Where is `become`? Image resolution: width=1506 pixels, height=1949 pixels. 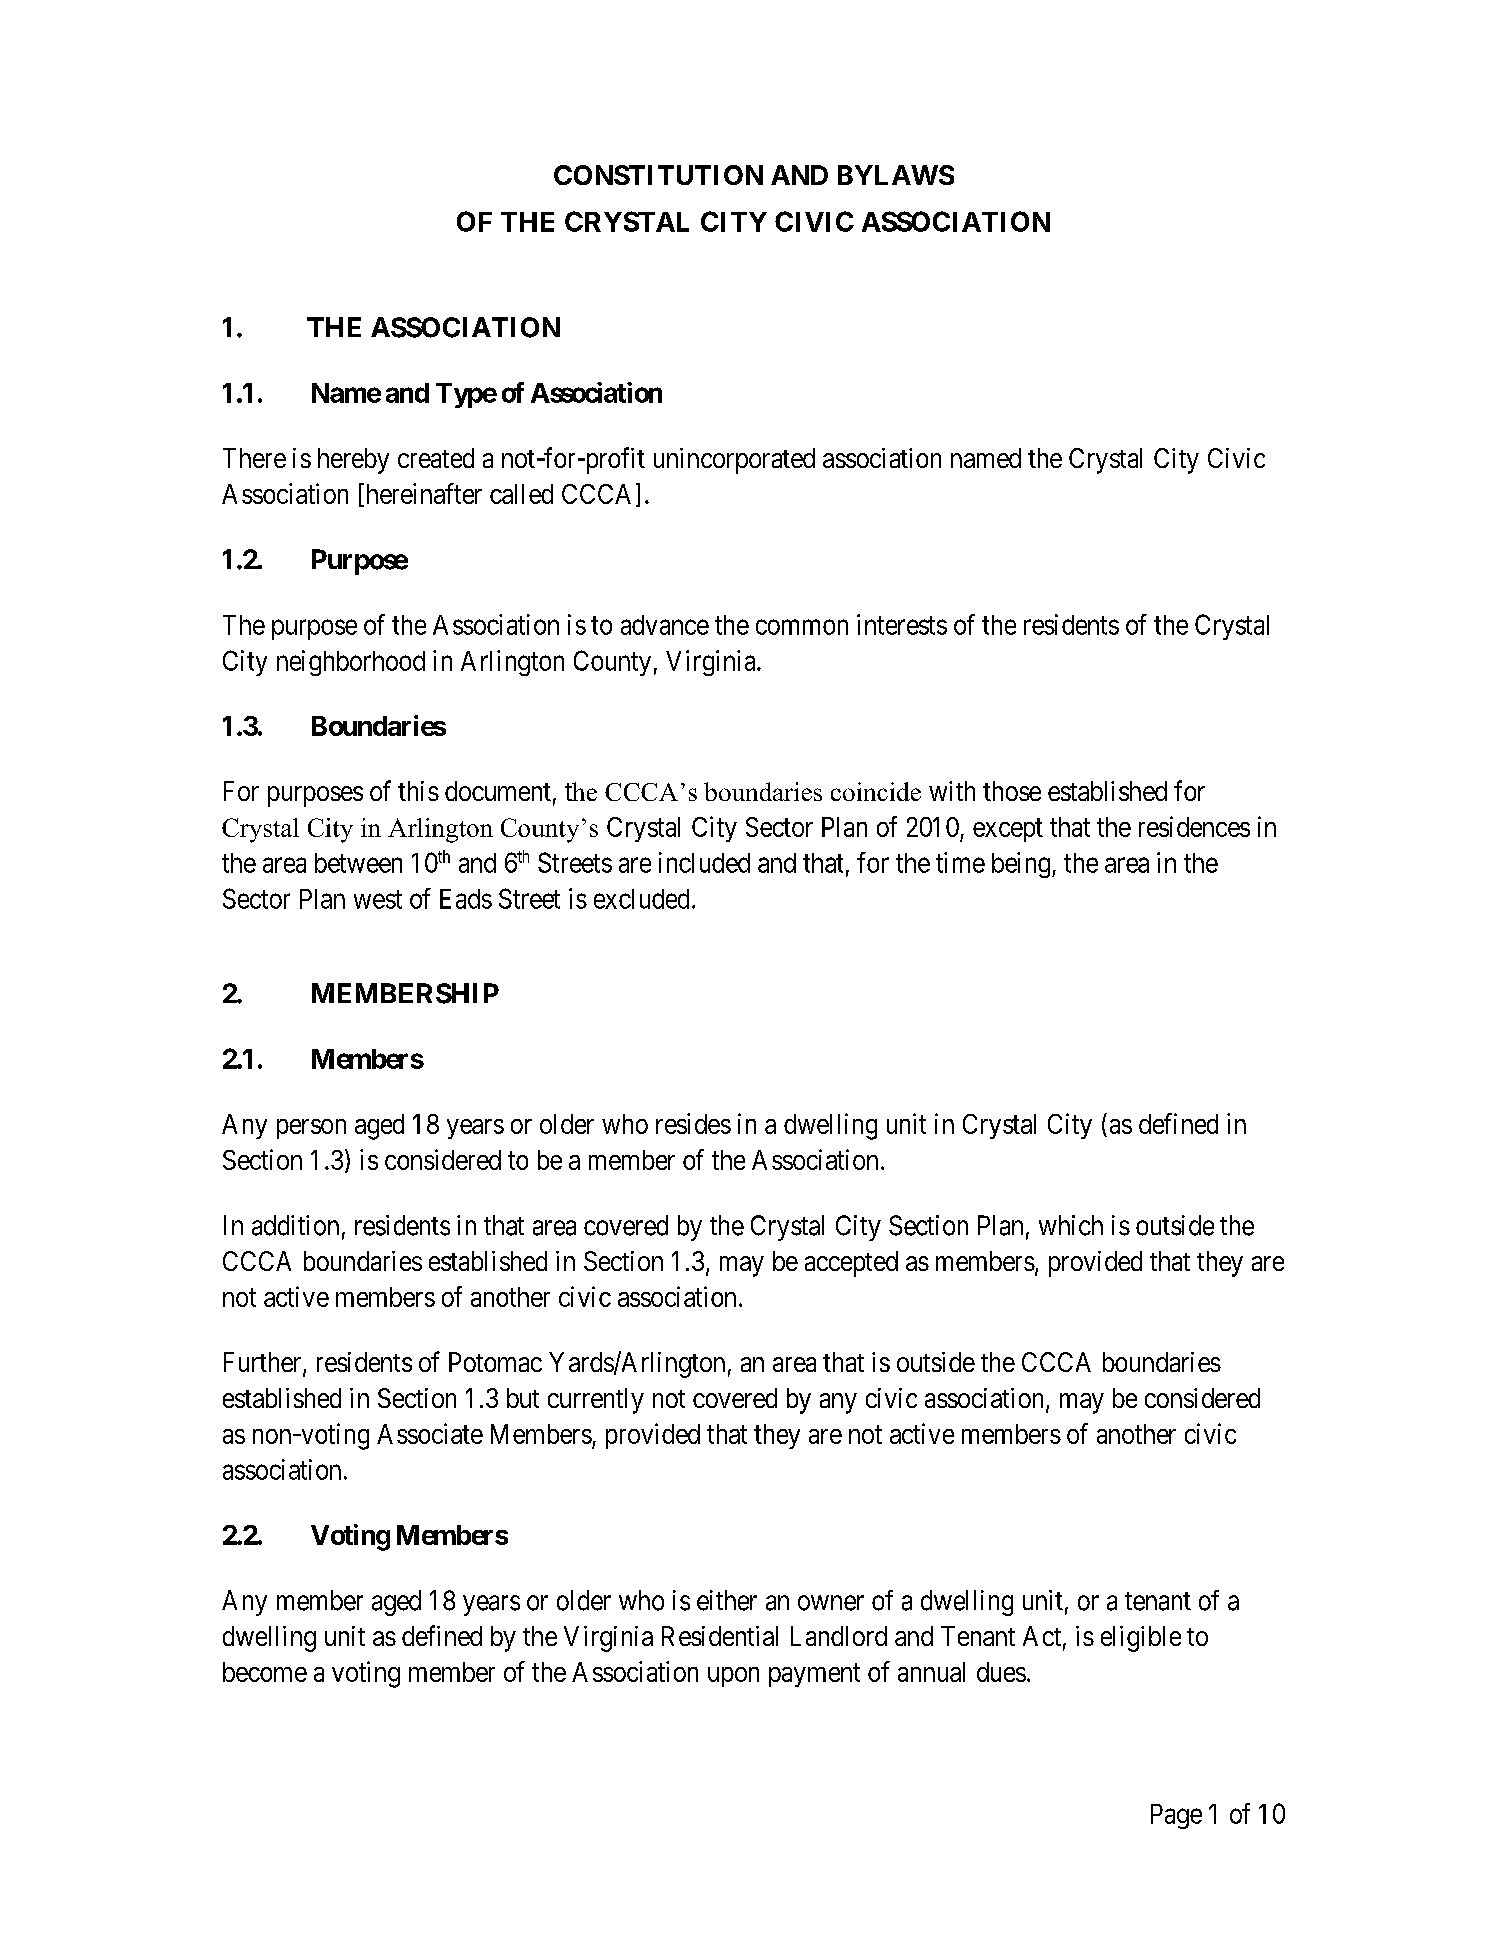 become is located at coordinates (265, 1672).
